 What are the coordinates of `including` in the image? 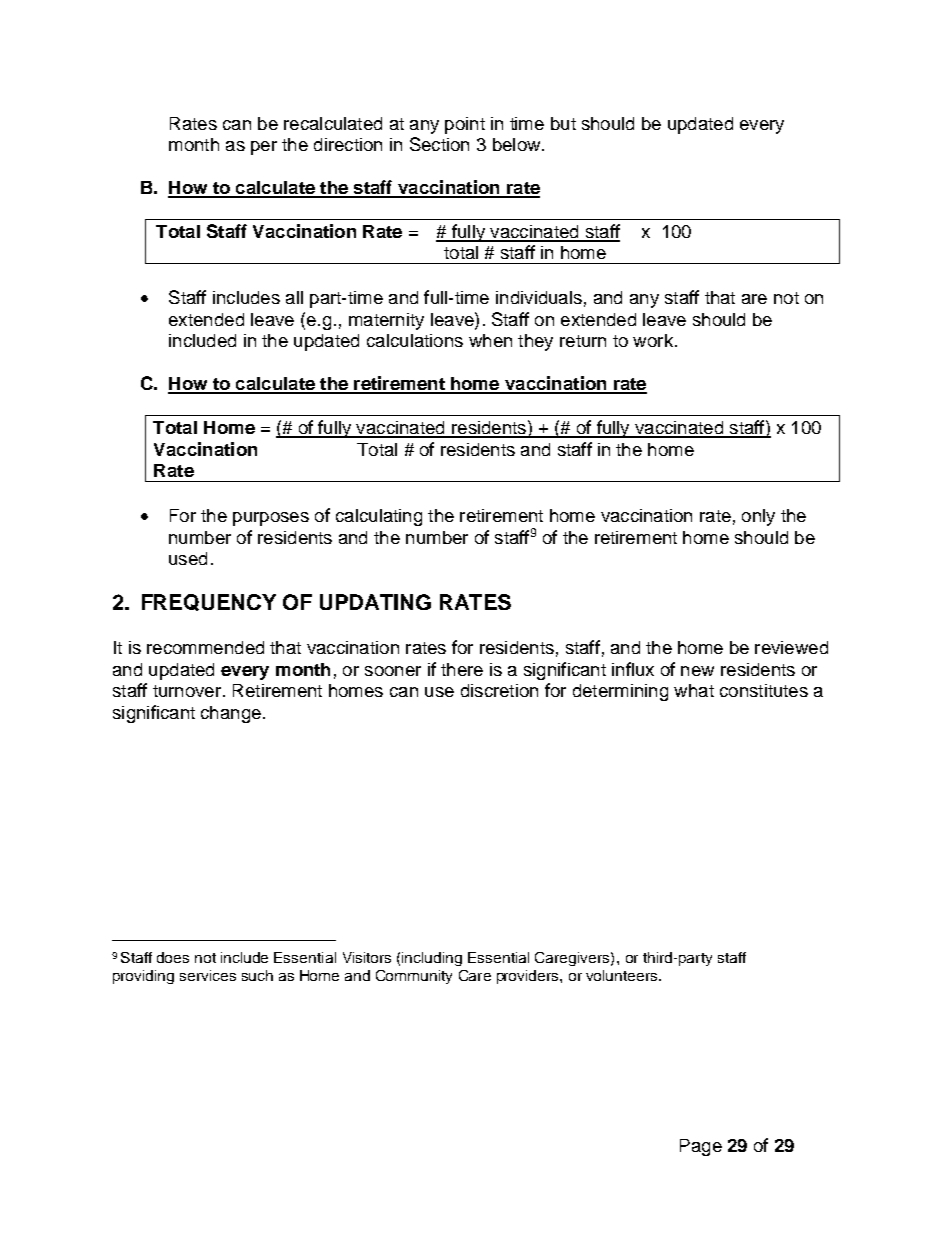 It's located at (432, 959).
